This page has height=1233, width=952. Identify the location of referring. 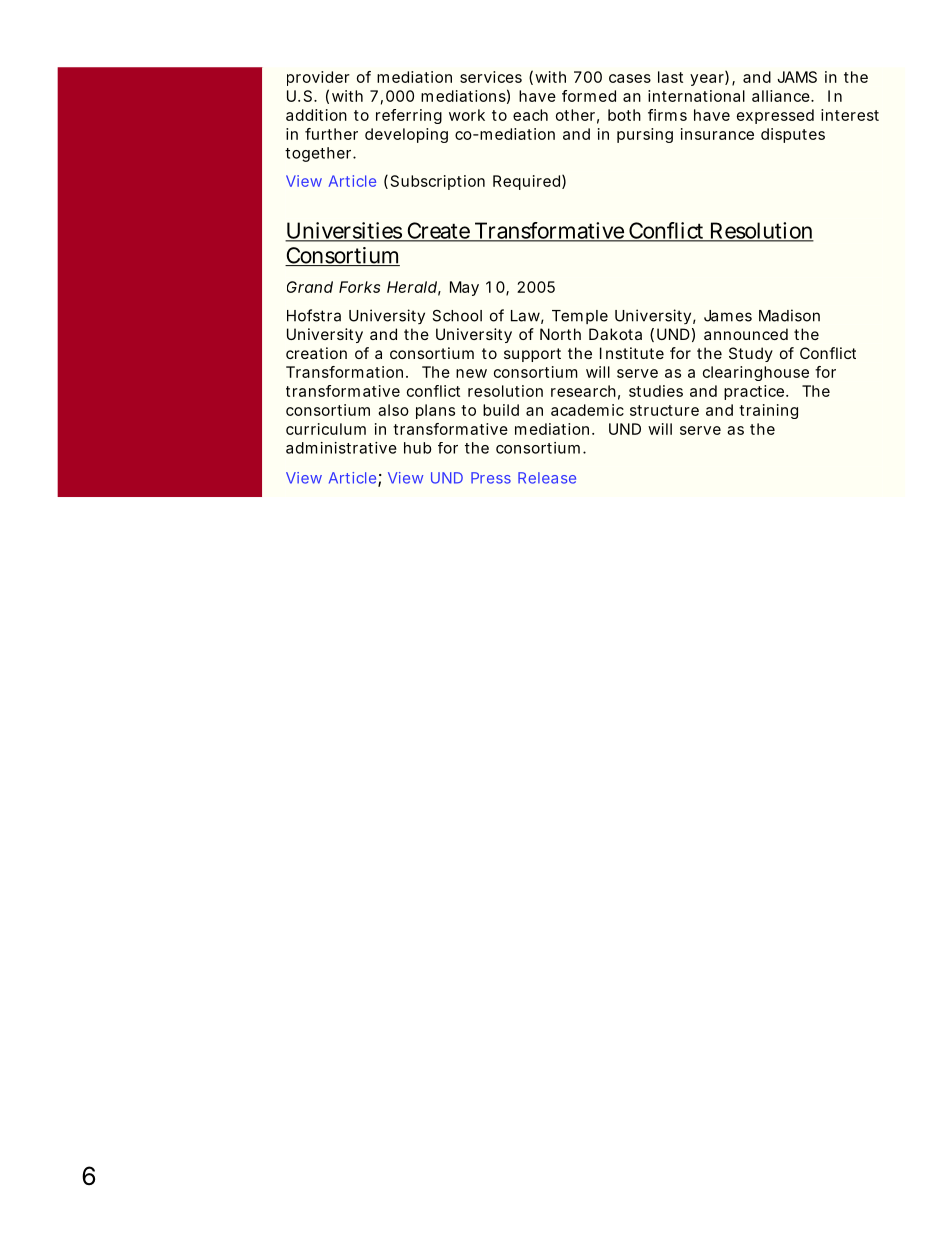
(409, 116).
